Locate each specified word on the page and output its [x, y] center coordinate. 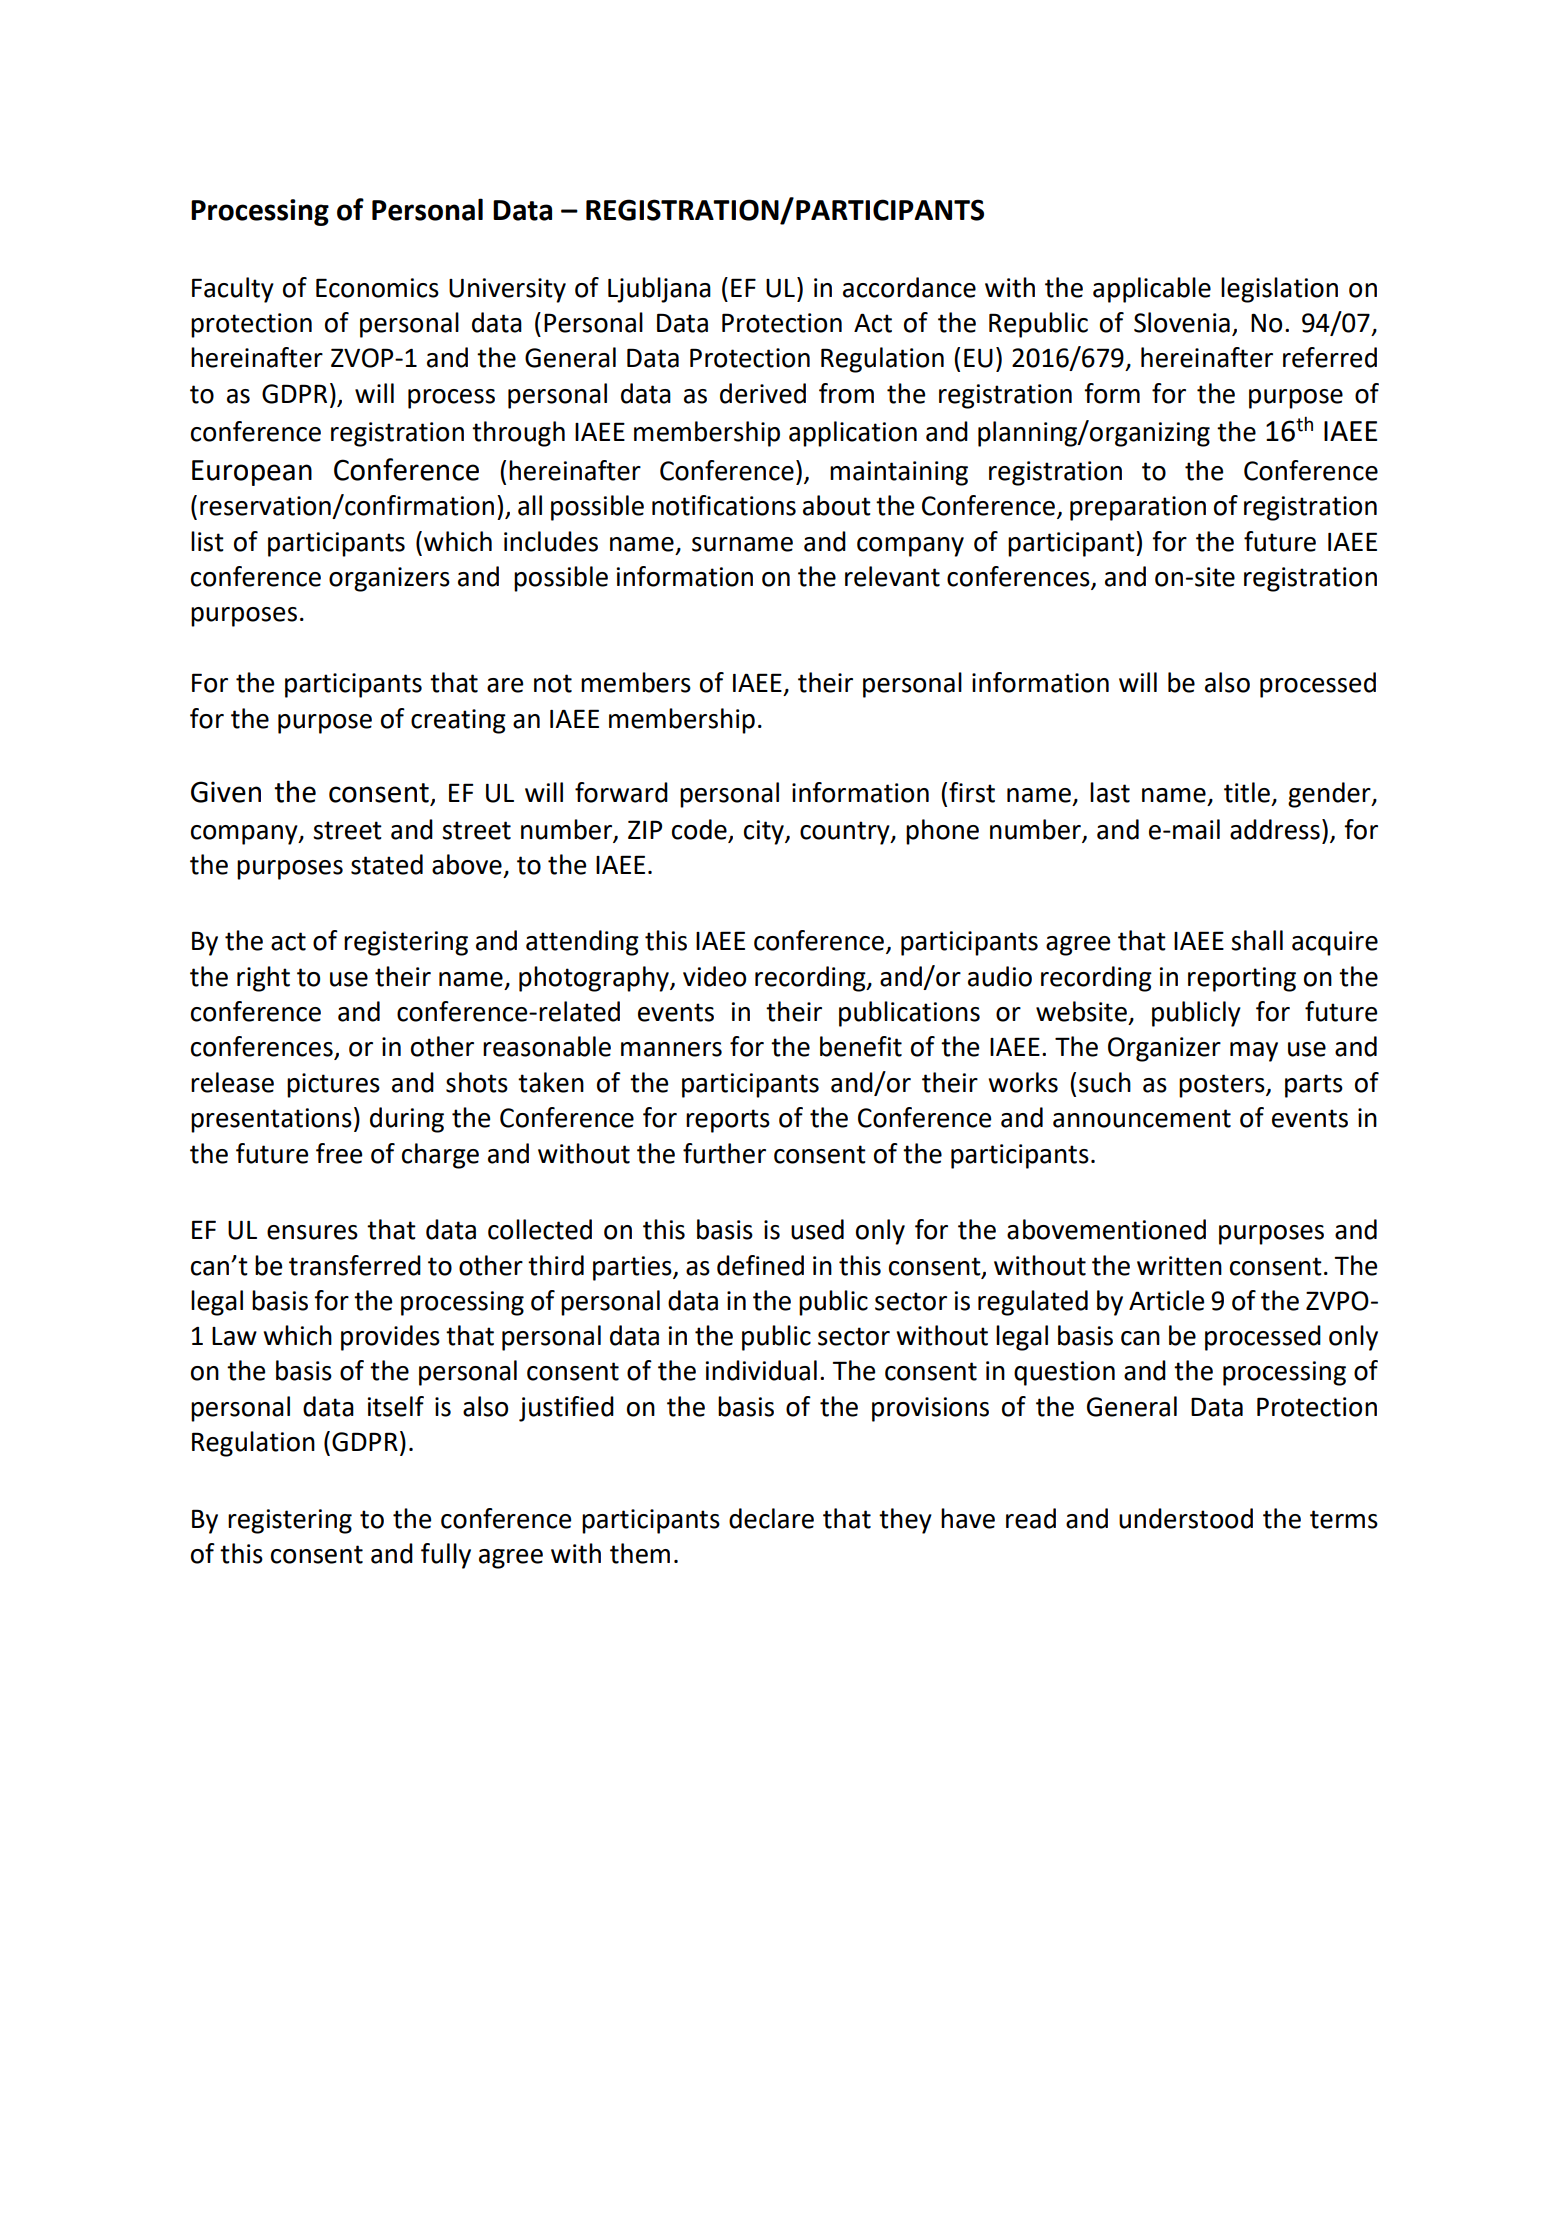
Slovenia [1182, 322]
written [1179, 1266]
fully [446, 1556]
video [714, 976]
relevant [892, 576]
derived [763, 393]
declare [771, 1518]
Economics [377, 288]
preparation [1138, 508]
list [207, 541]
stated [387, 864]
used [817, 1229]
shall [1257, 940]
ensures [312, 1232]
